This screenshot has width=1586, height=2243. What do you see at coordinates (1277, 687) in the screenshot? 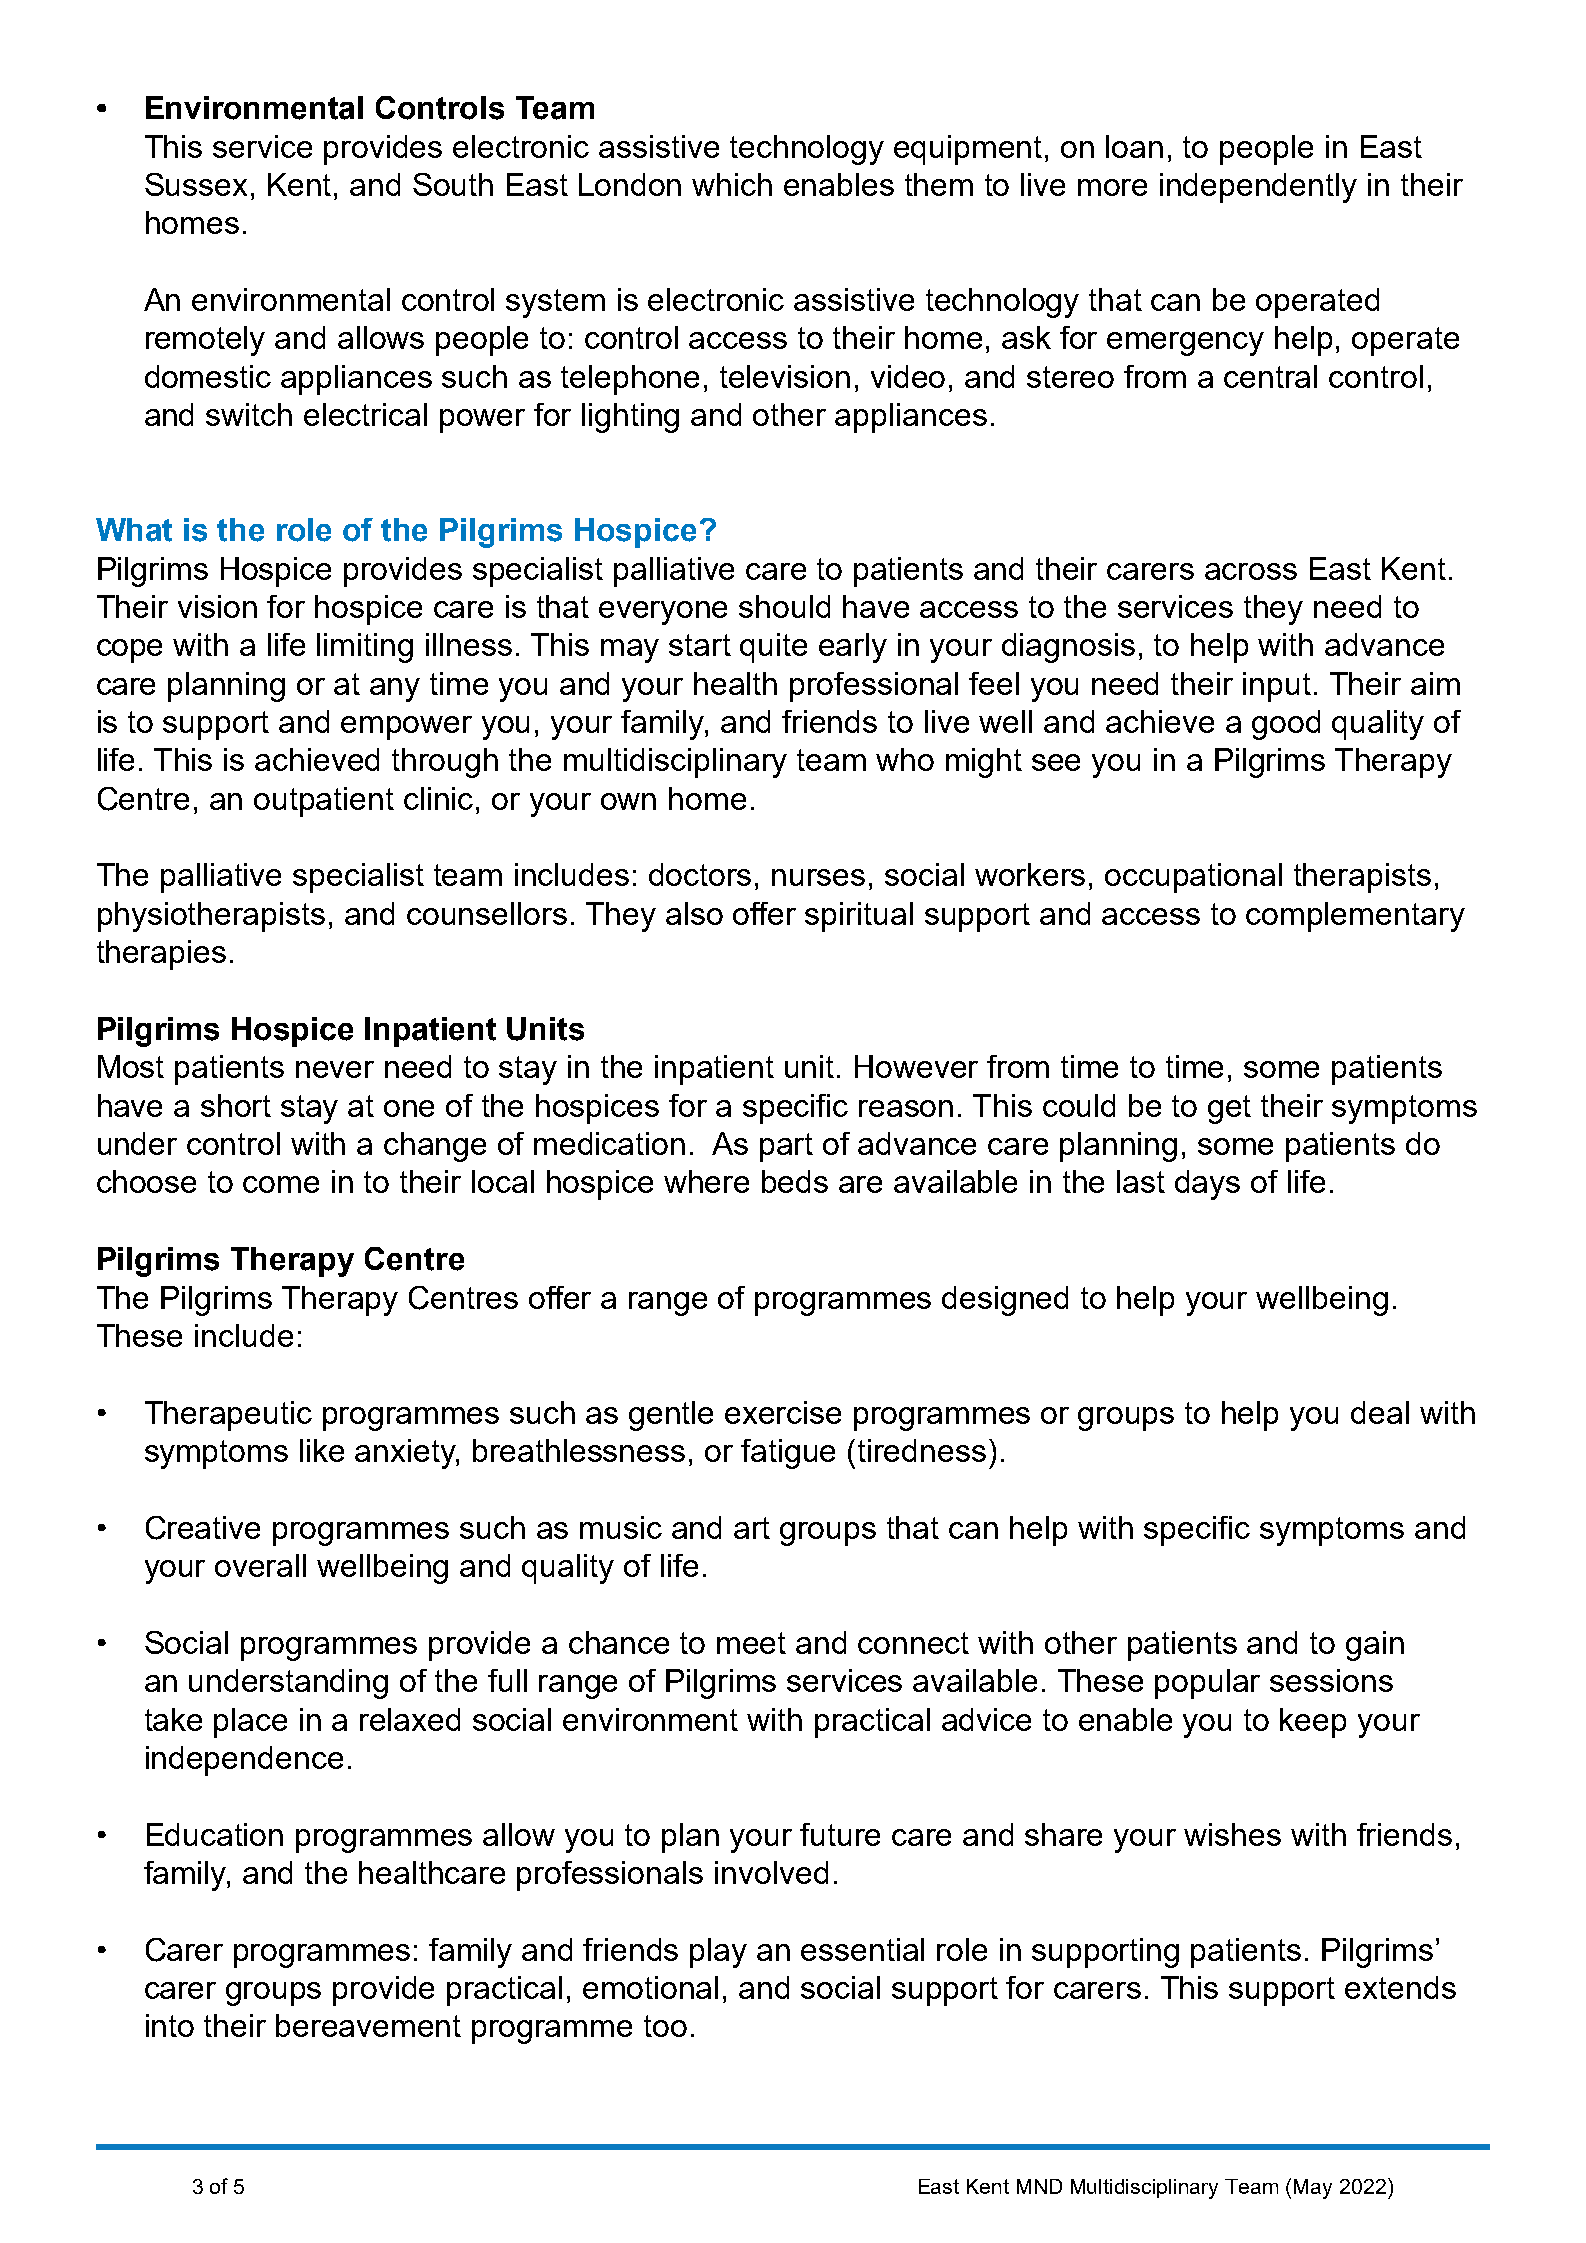
I see `input` at bounding box center [1277, 687].
